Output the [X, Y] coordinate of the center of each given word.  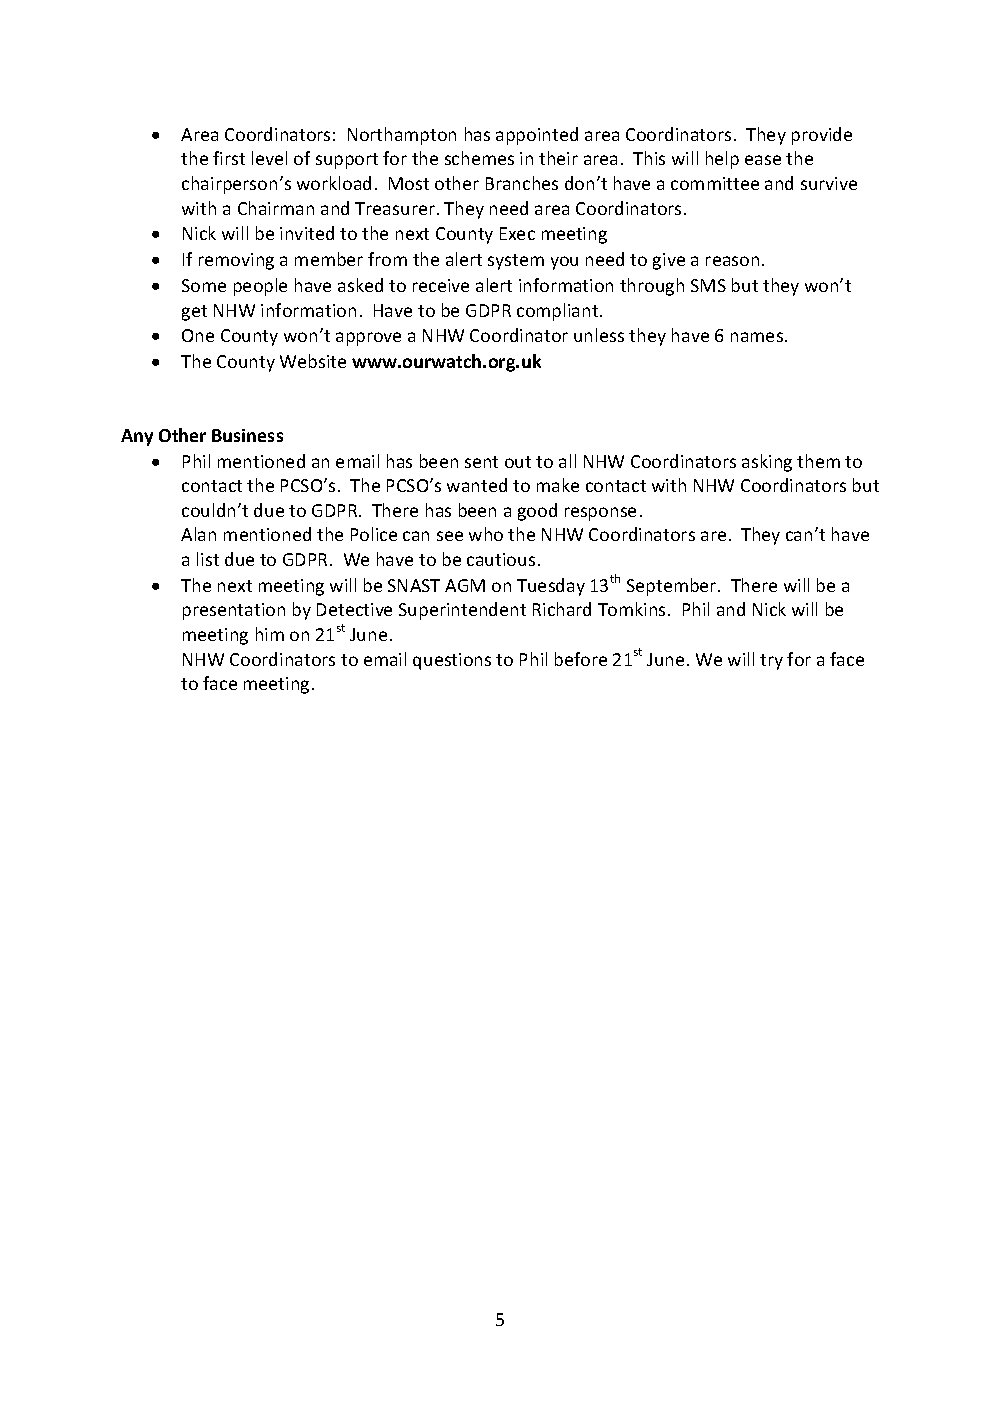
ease [763, 160]
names [758, 337]
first [229, 158]
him [270, 634]
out [518, 462]
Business [247, 435]
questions [452, 661]
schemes [479, 158]
